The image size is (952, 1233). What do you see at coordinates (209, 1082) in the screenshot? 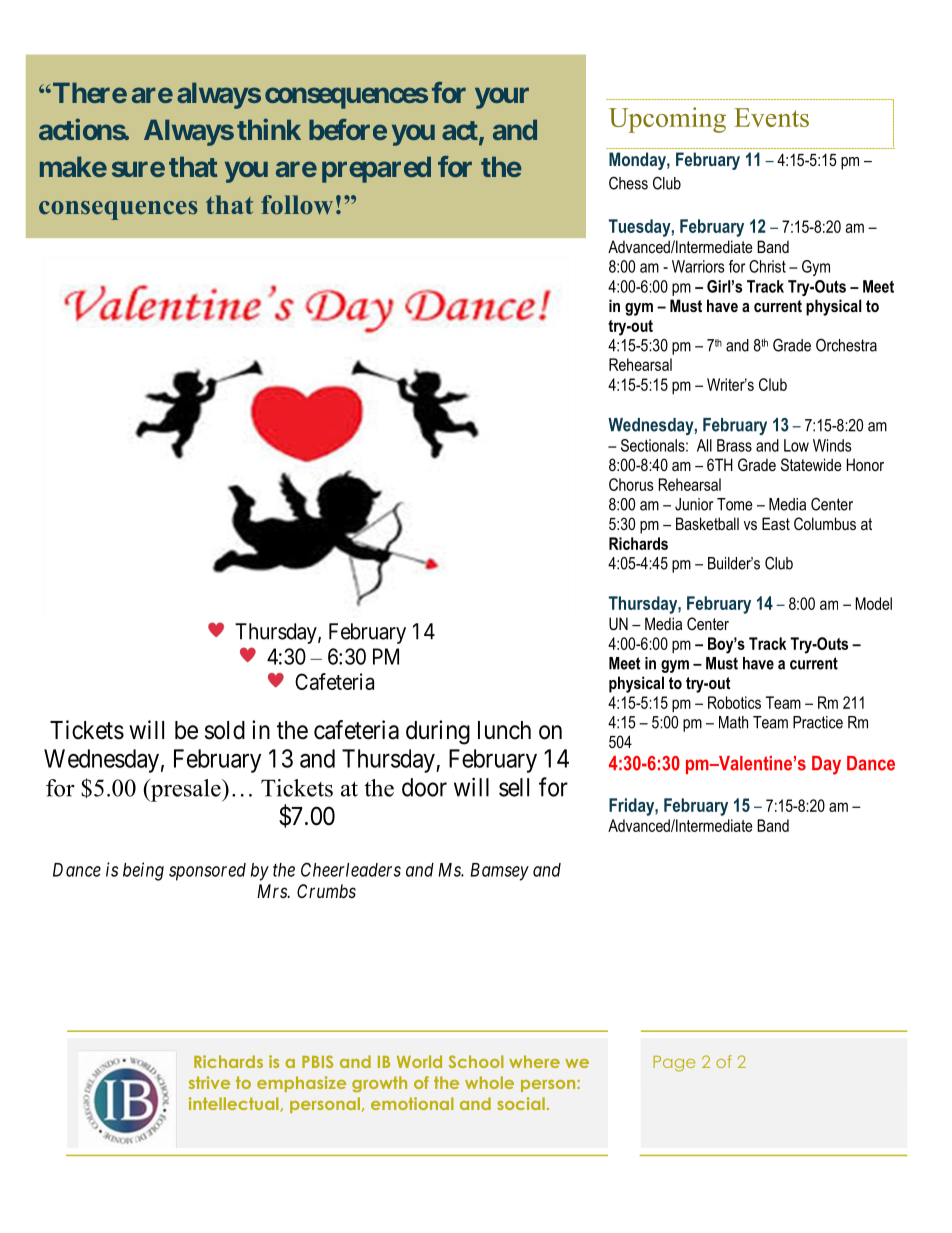
I see `strive` at bounding box center [209, 1082].
